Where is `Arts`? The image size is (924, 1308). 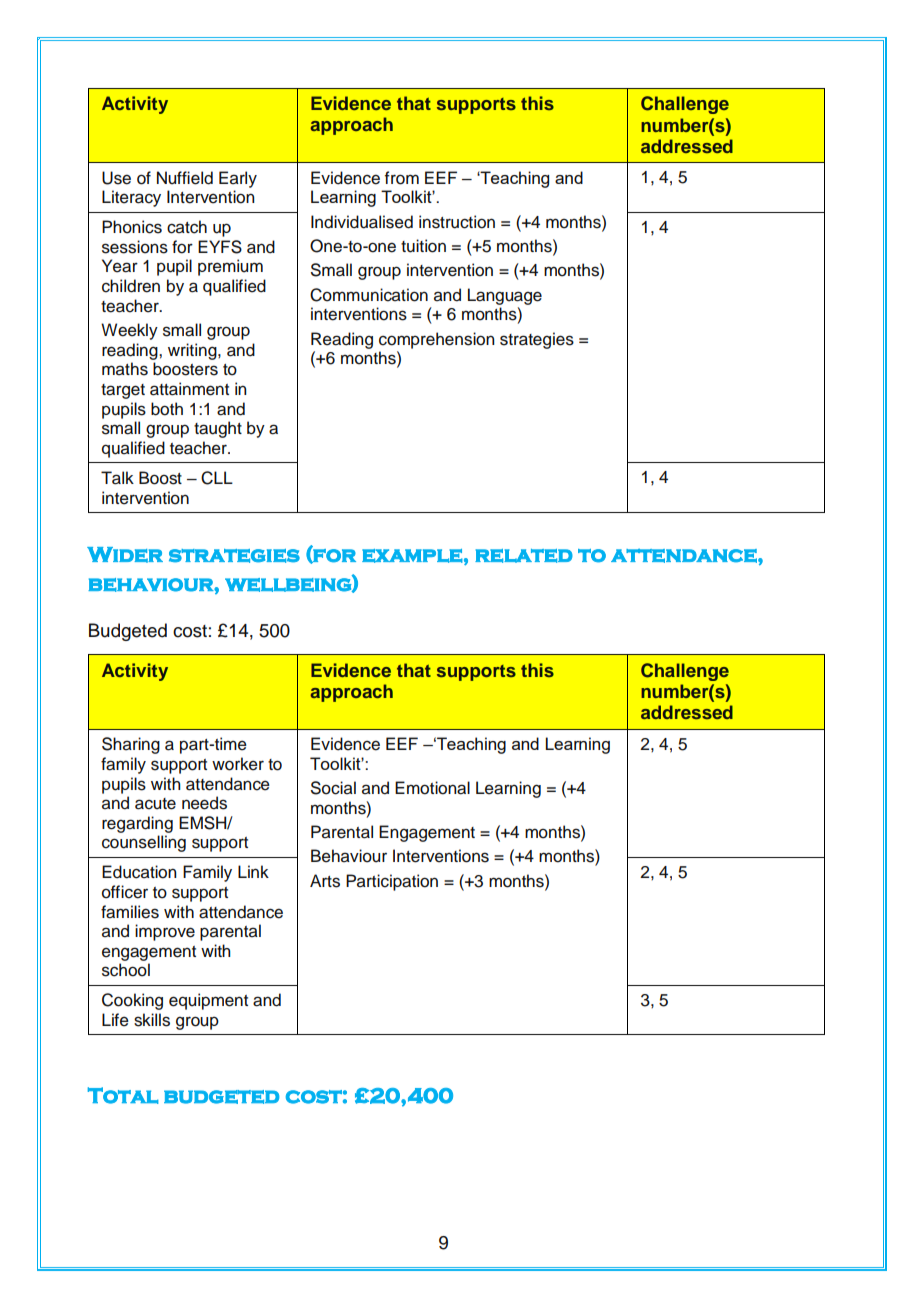
Arts is located at coordinates (325, 881).
